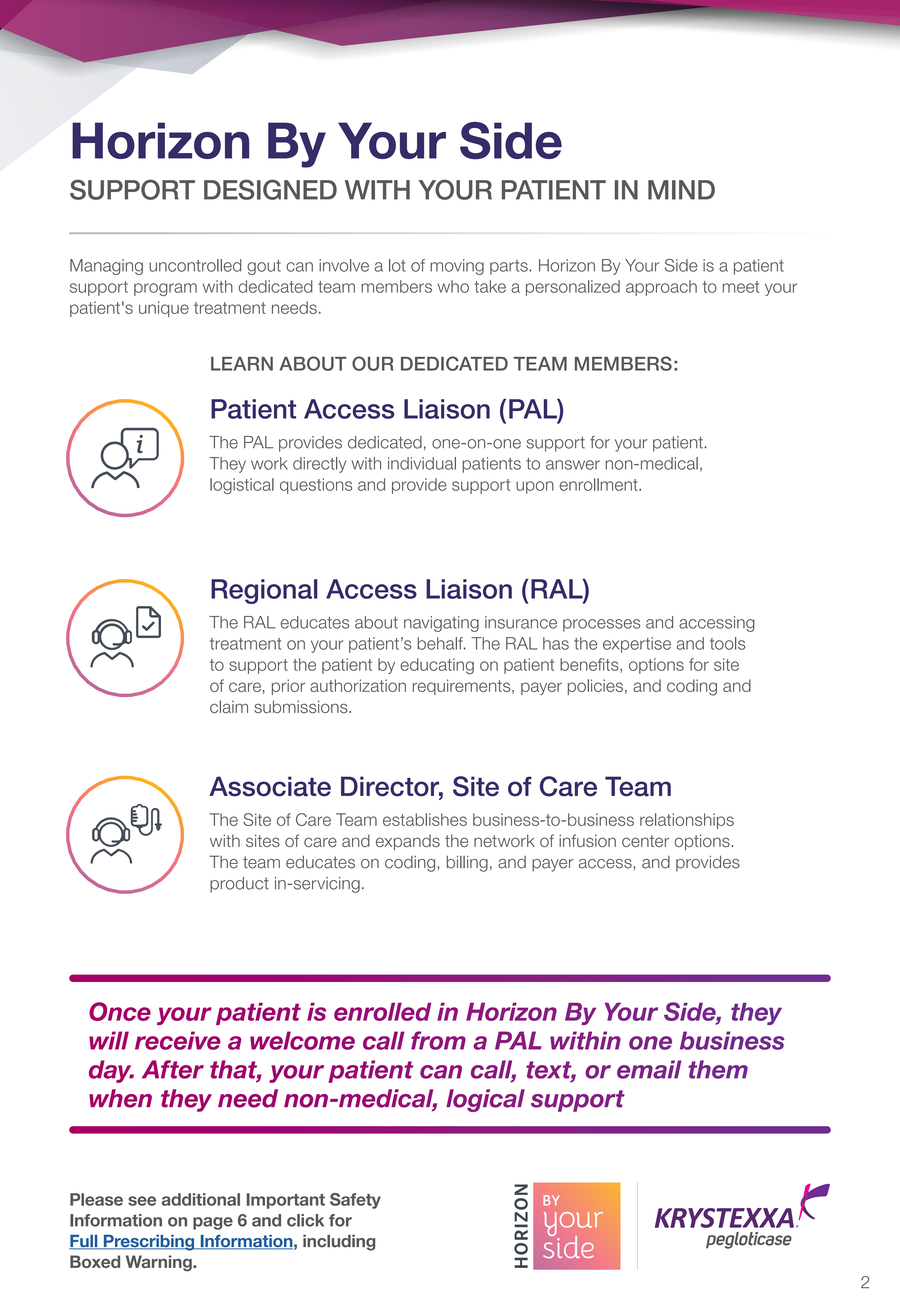 Image resolution: width=900 pixels, height=1316 pixels. I want to click on Prescribing, so click(149, 1243).
